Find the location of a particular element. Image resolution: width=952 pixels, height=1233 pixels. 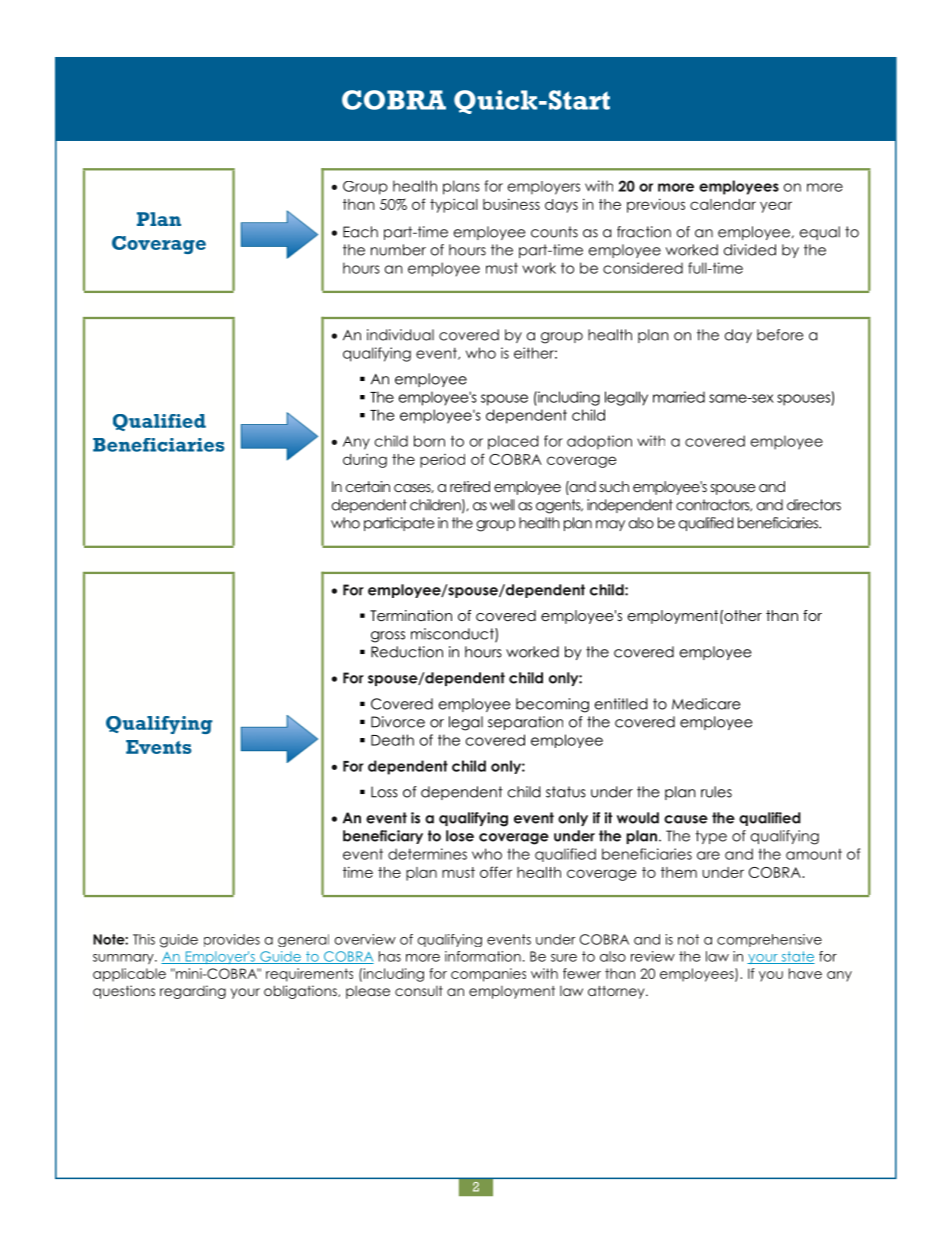

lose is located at coordinates (460, 836).
